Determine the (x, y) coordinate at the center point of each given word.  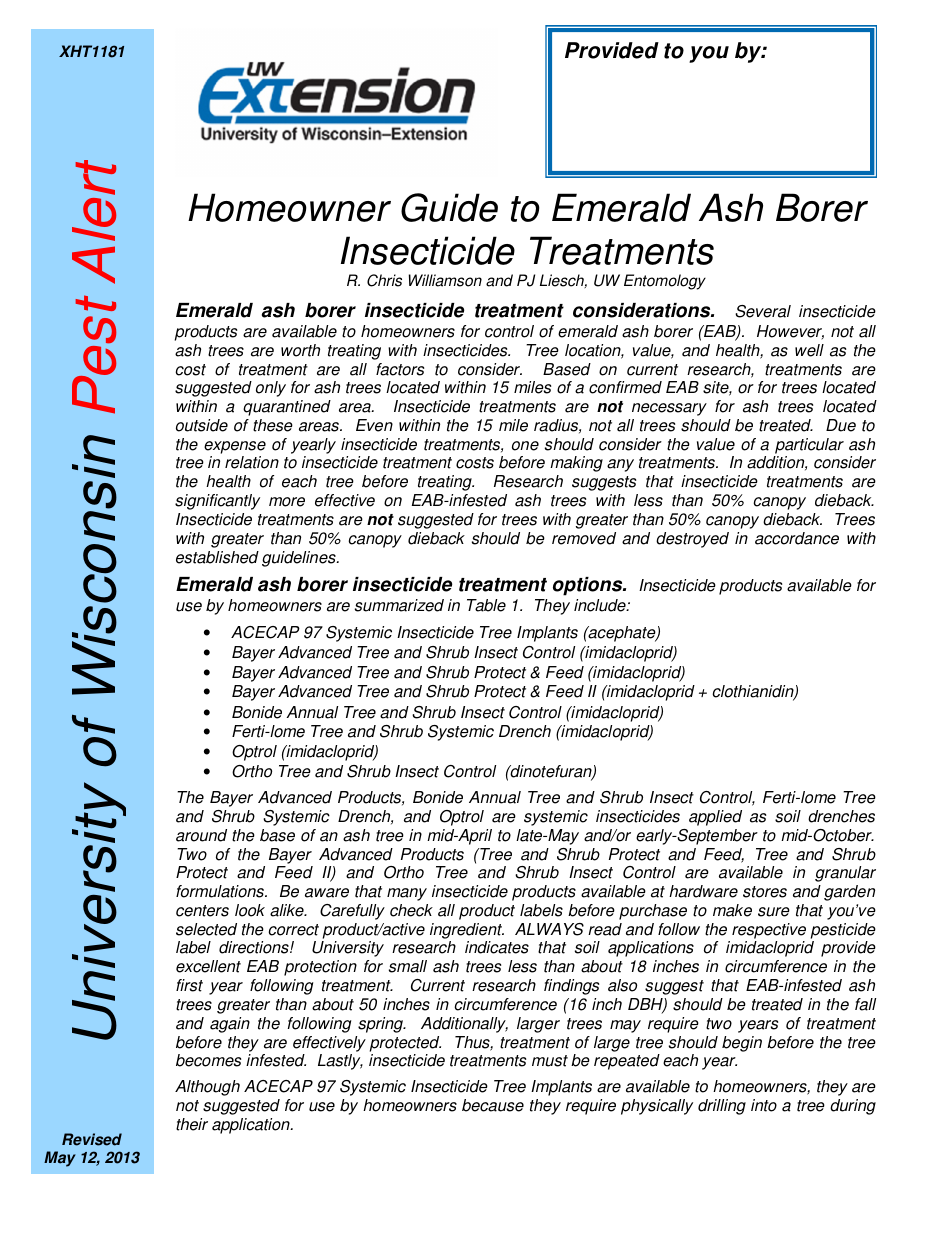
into (764, 1105)
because (493, 1105)
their (192, 1124)
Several (763, 311)
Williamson (445, 280)
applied (715, 818)
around (201, 835)
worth (300, 350)
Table (486, 605)
